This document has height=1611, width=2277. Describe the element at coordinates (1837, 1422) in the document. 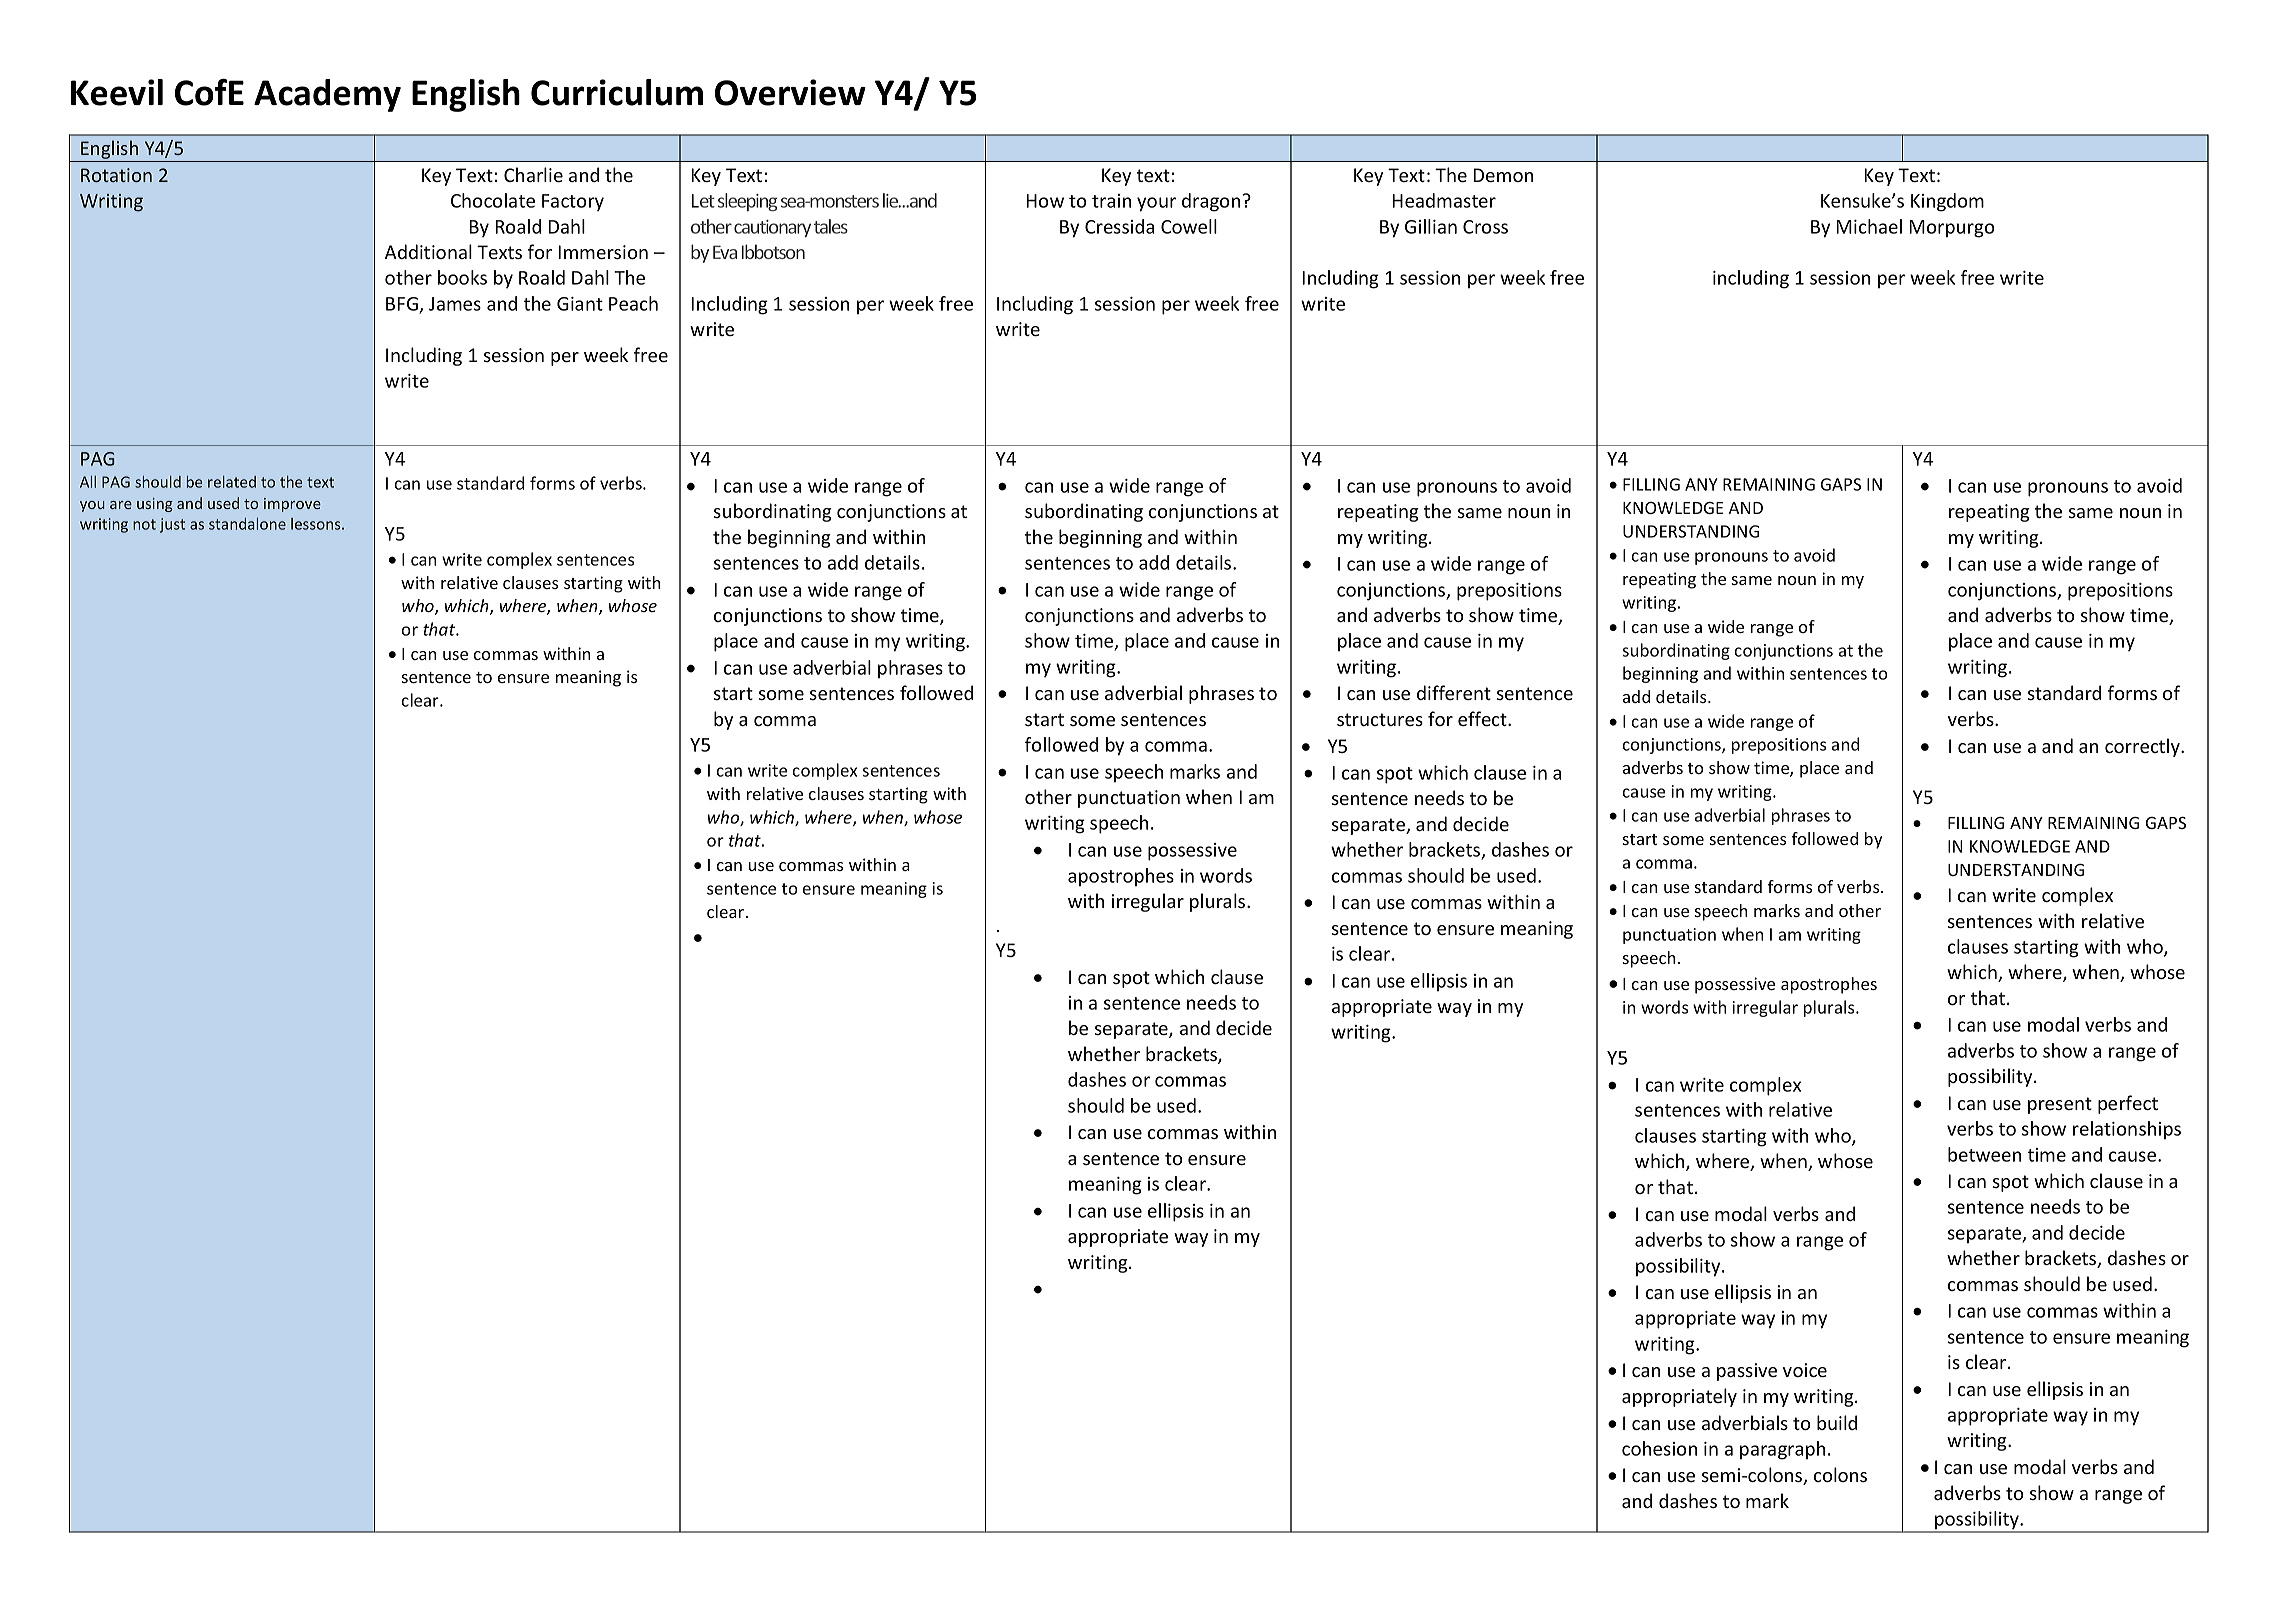

I see `build` at that location.
